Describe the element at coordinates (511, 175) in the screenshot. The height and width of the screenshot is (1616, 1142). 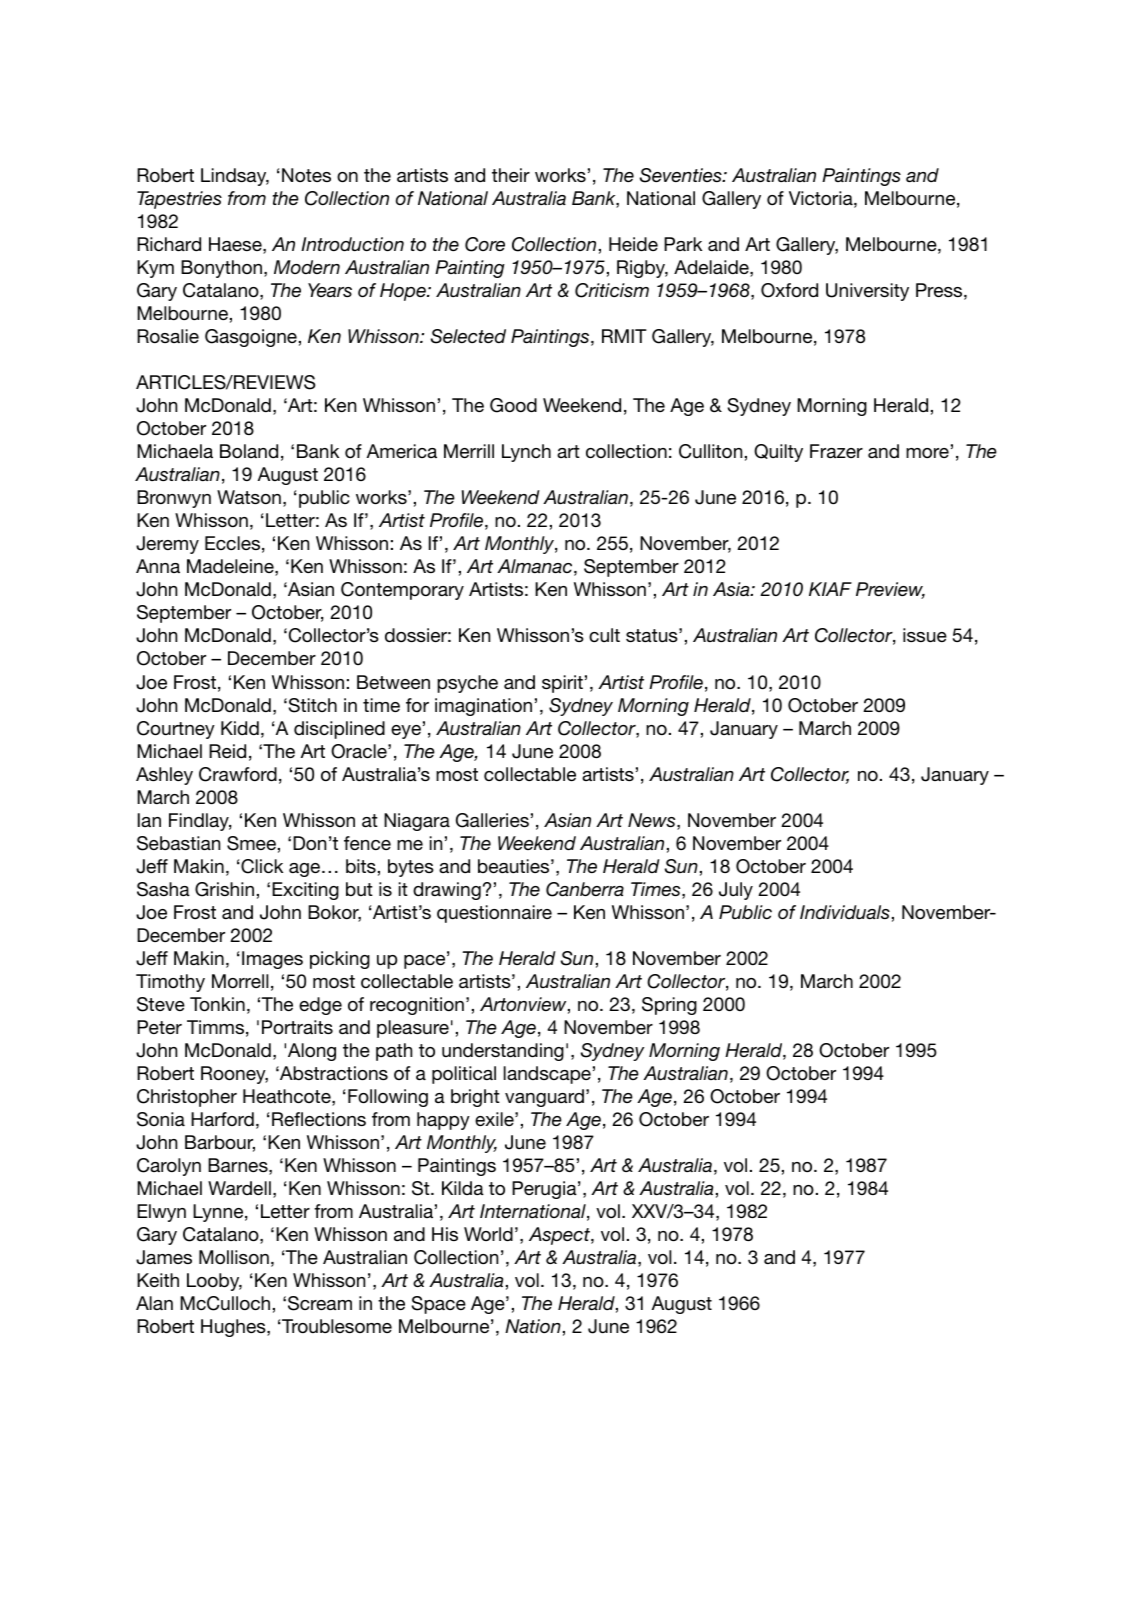
I see `their` at that location.
